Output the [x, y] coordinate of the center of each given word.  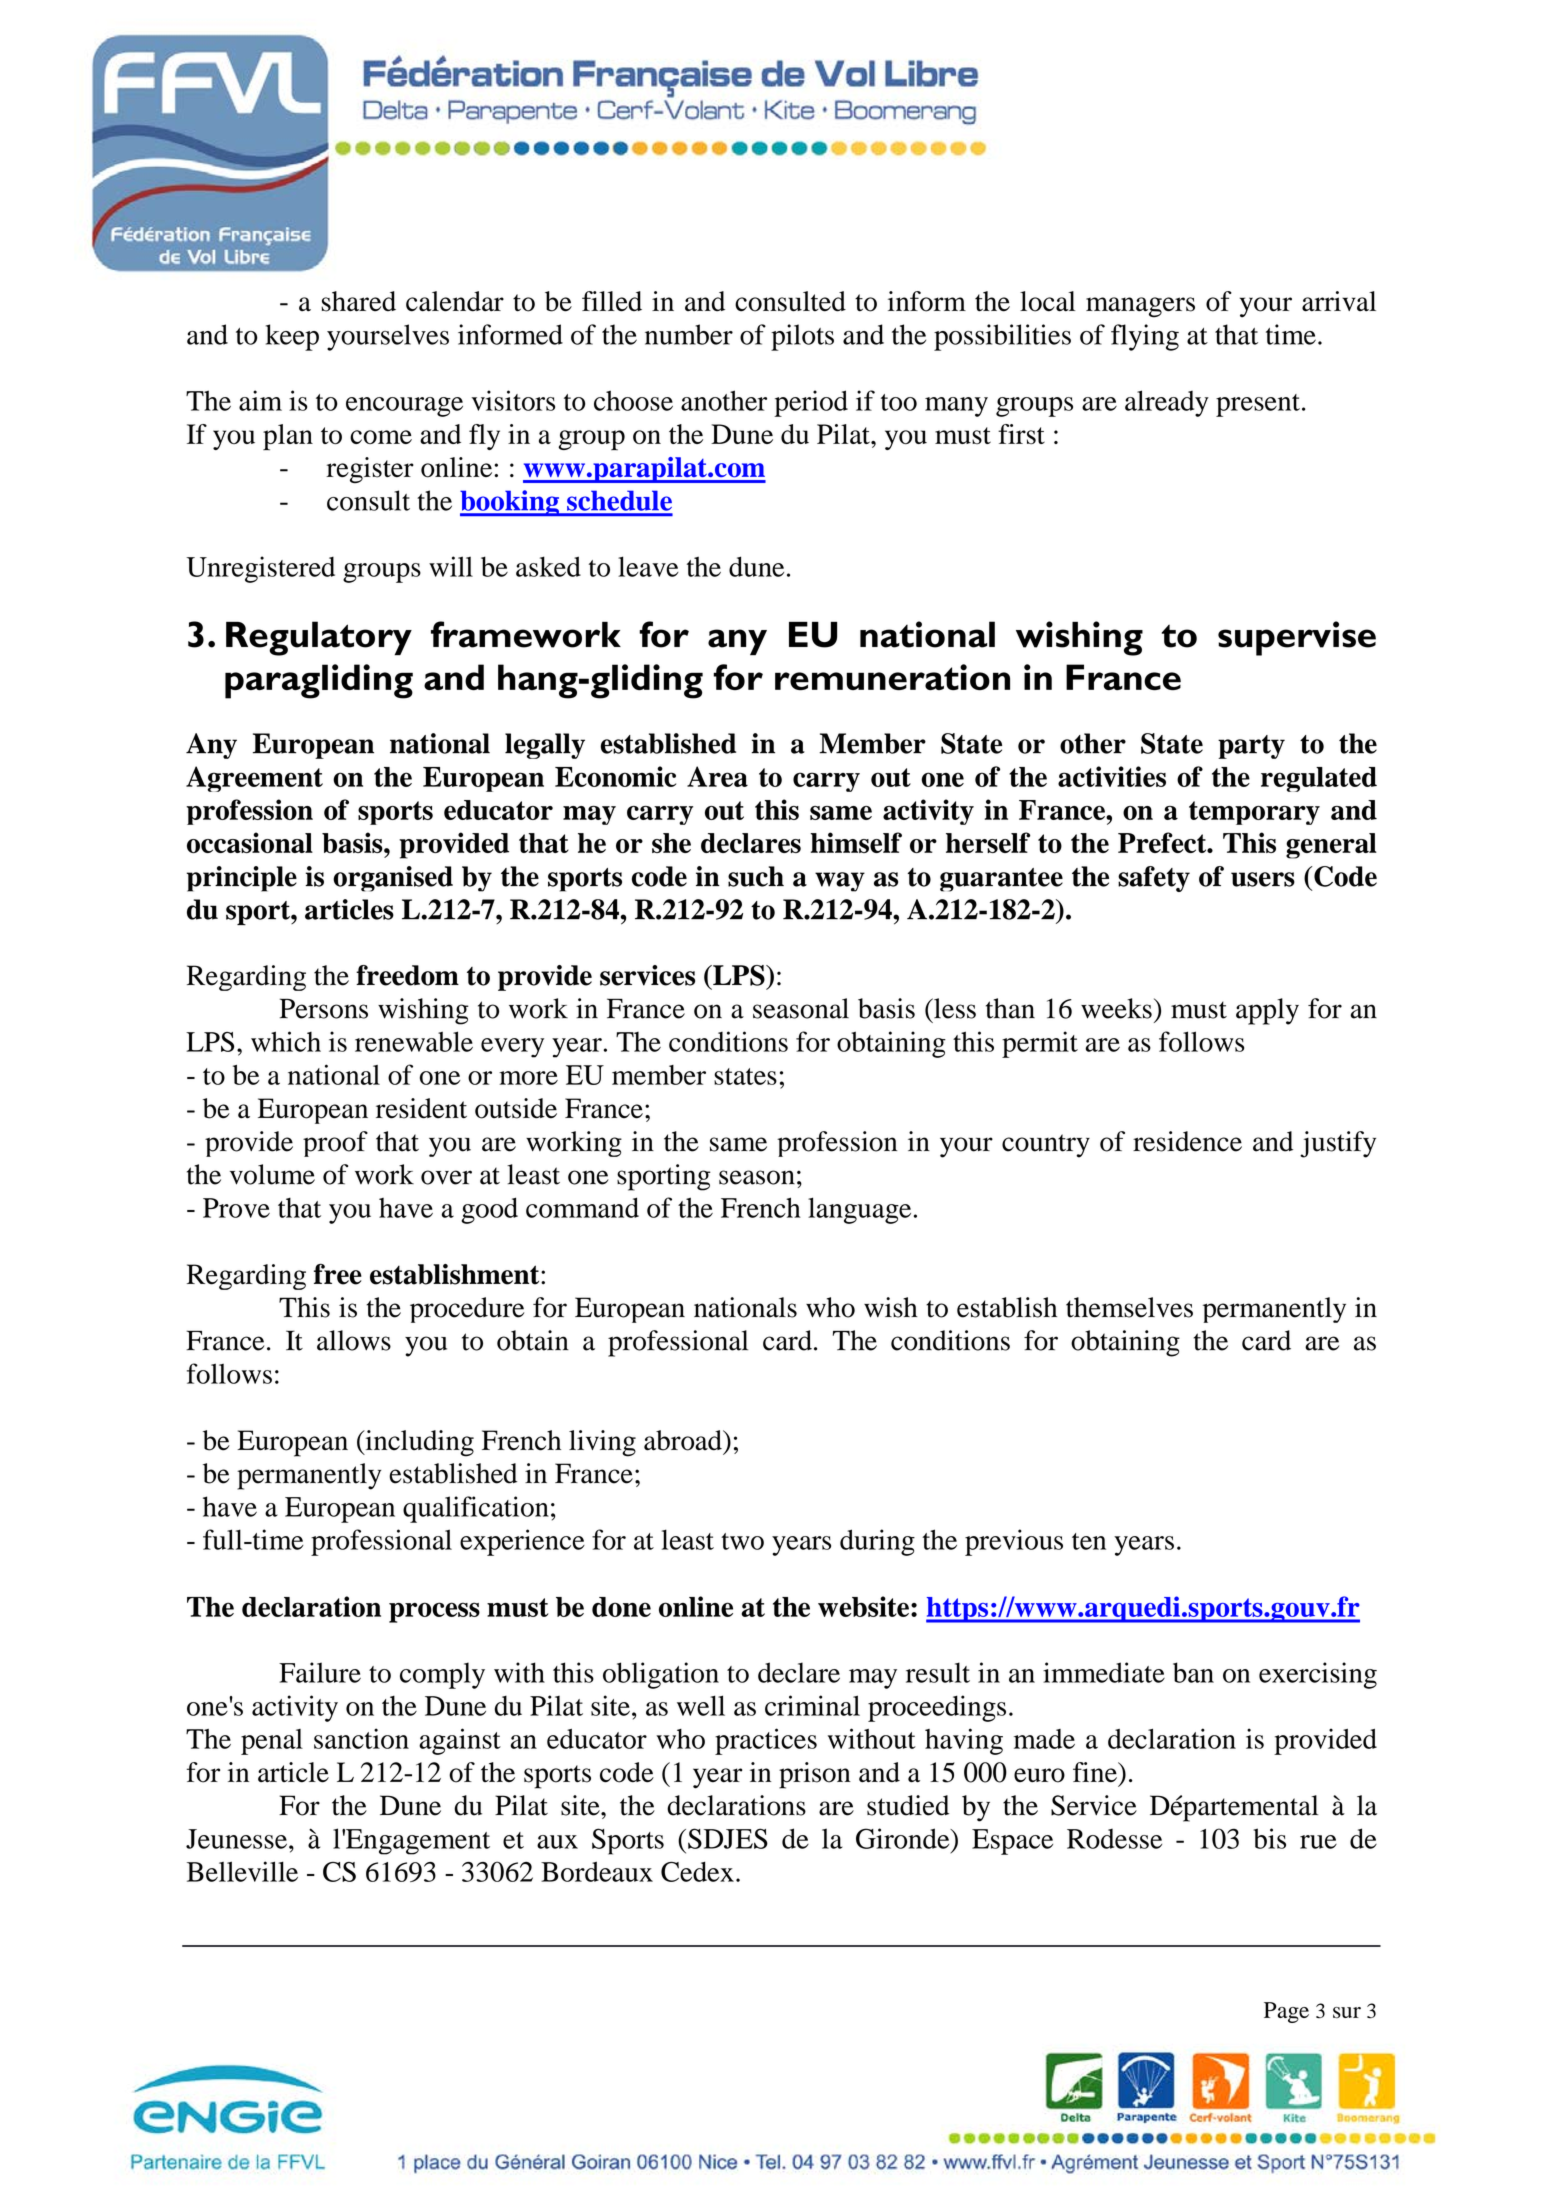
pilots [802, 337]
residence [1187, 1141]
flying [1145, 337]
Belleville [242, 1871]
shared [358, 301]
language [859, 1210]
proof [335, 1144]
